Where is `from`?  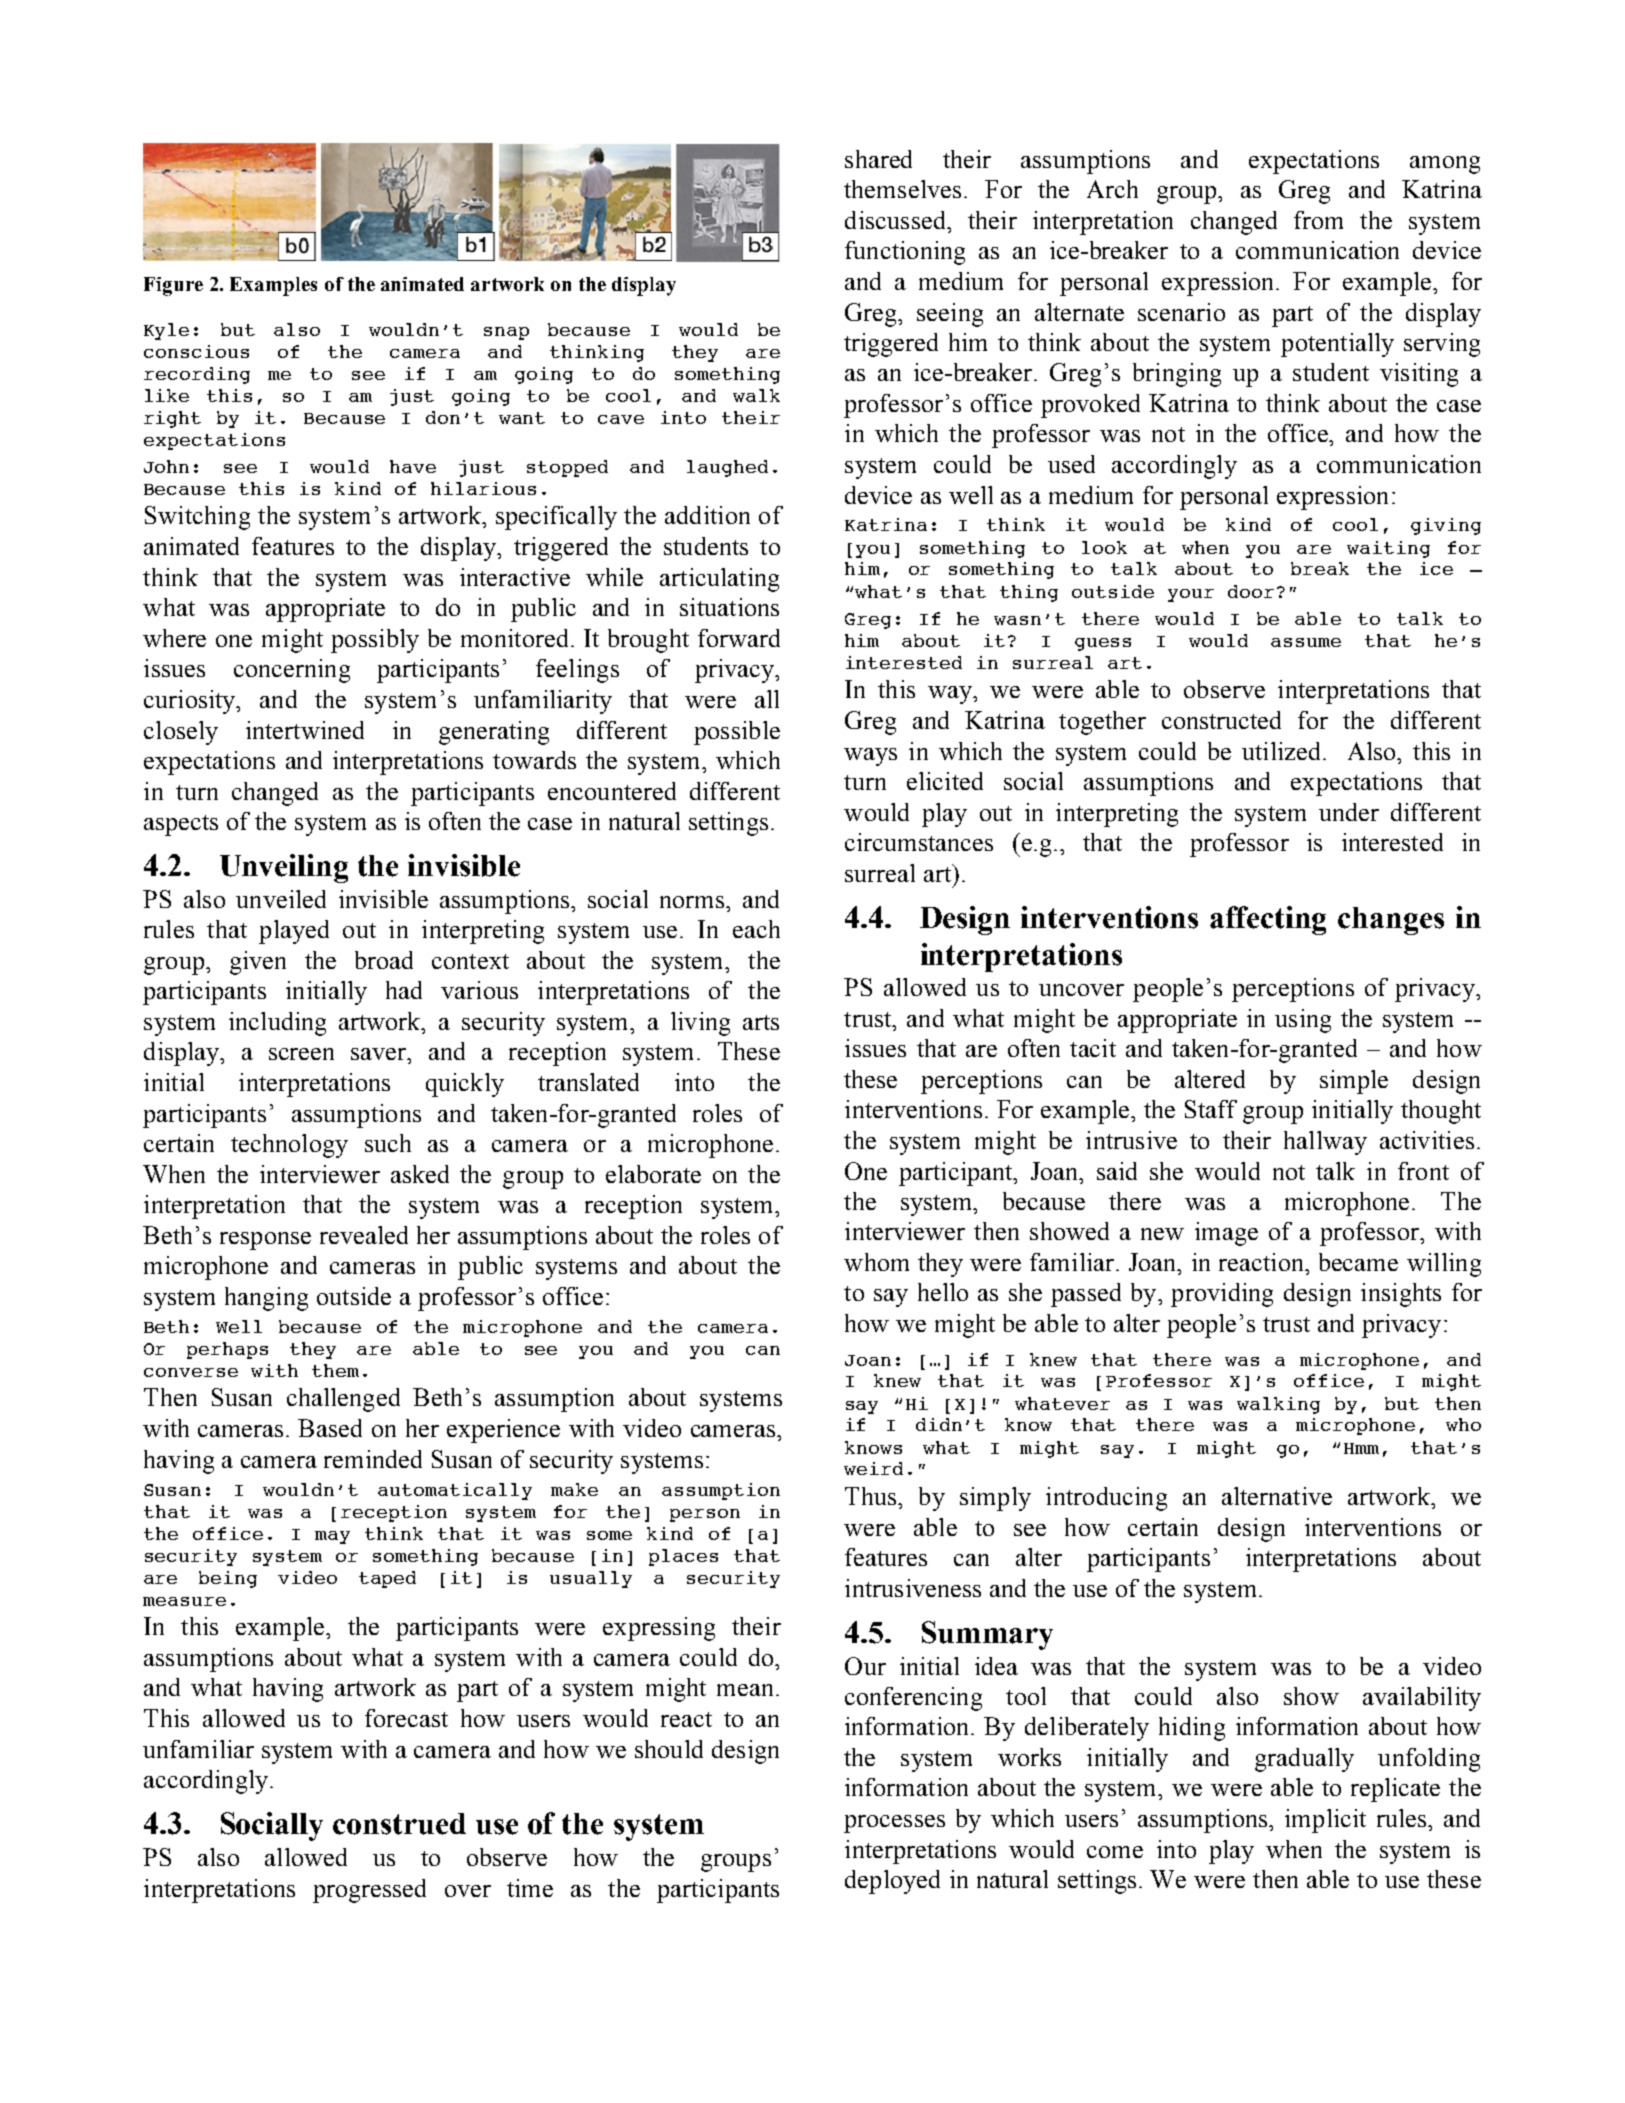
from is located at coordinates (1318, 220).
